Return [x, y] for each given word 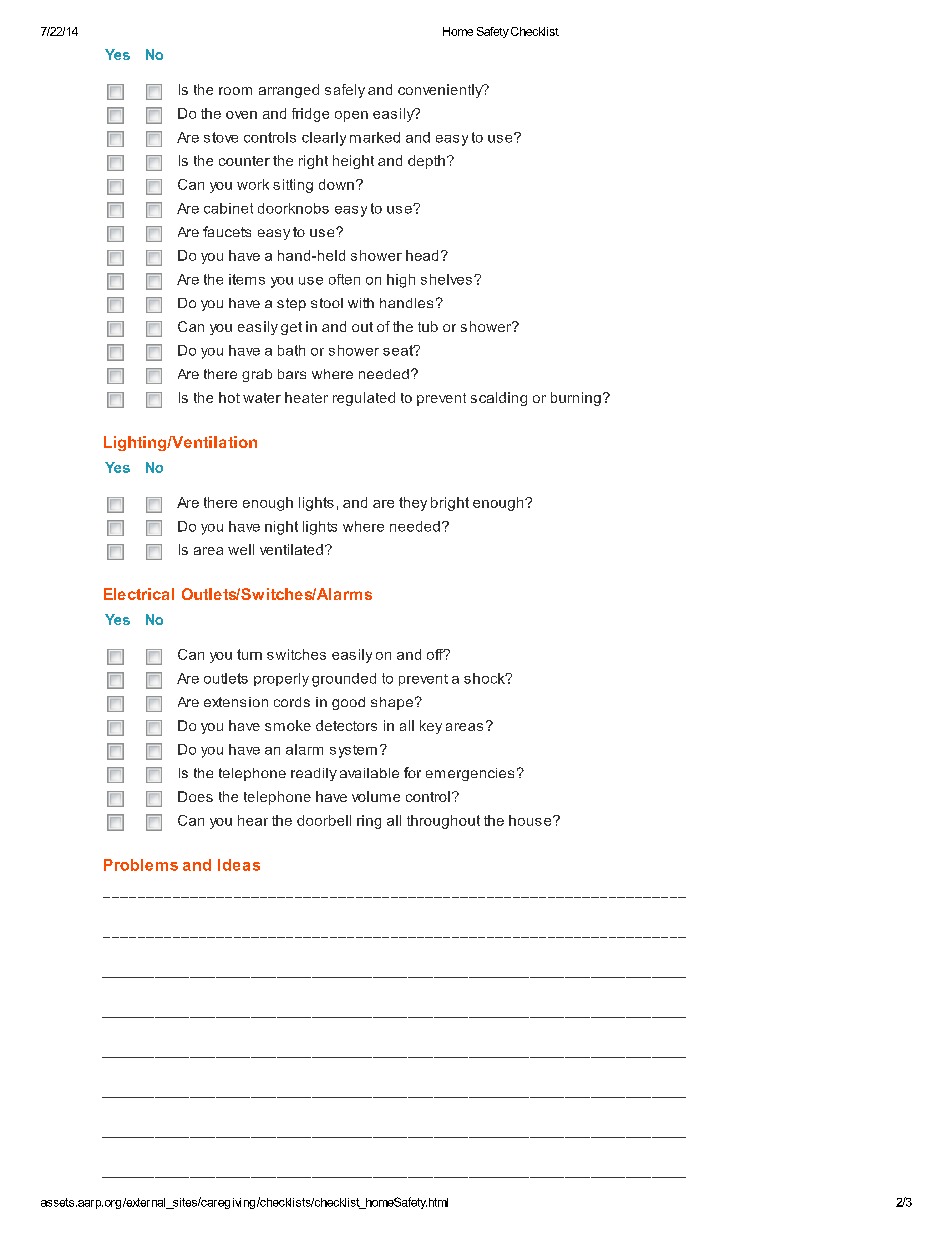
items [247, 279]
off [436, 654]
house [531, 820]
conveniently [441, 91]
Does [195, 796]
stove [221, 137]
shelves [446, 279]
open [351, 116]
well [241, 549]
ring [369, 822]
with [361, 303]
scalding [499, 399]
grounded [344, 680]
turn [249, 654]
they [413, 504]
